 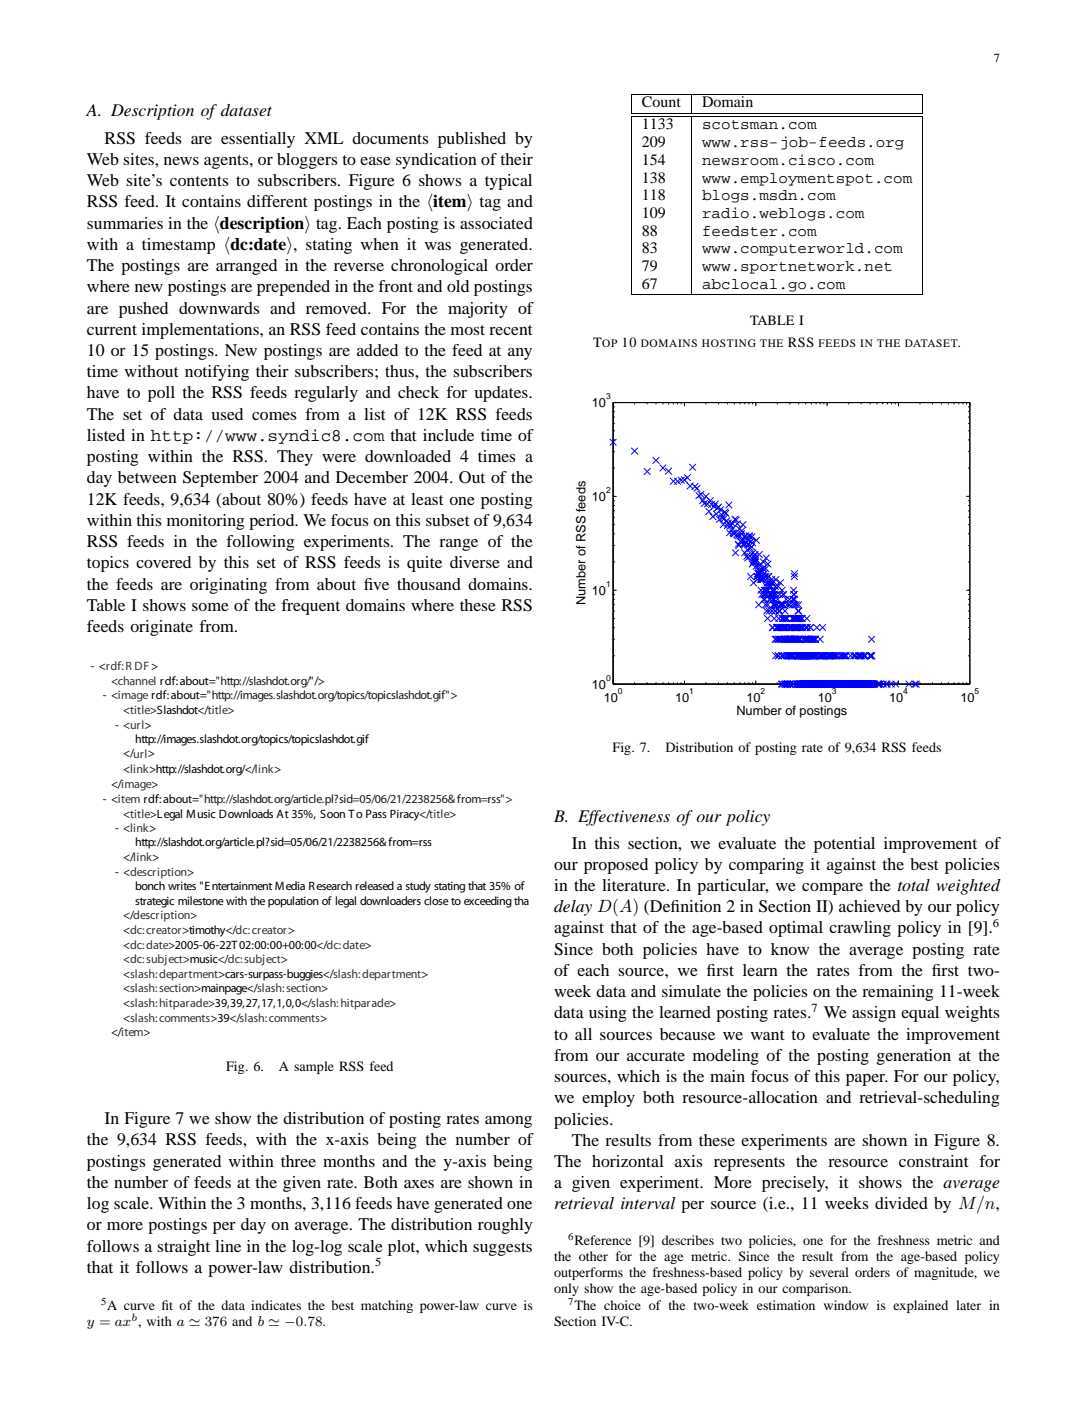 I want to click on several, so click(x=829, y=1272).
